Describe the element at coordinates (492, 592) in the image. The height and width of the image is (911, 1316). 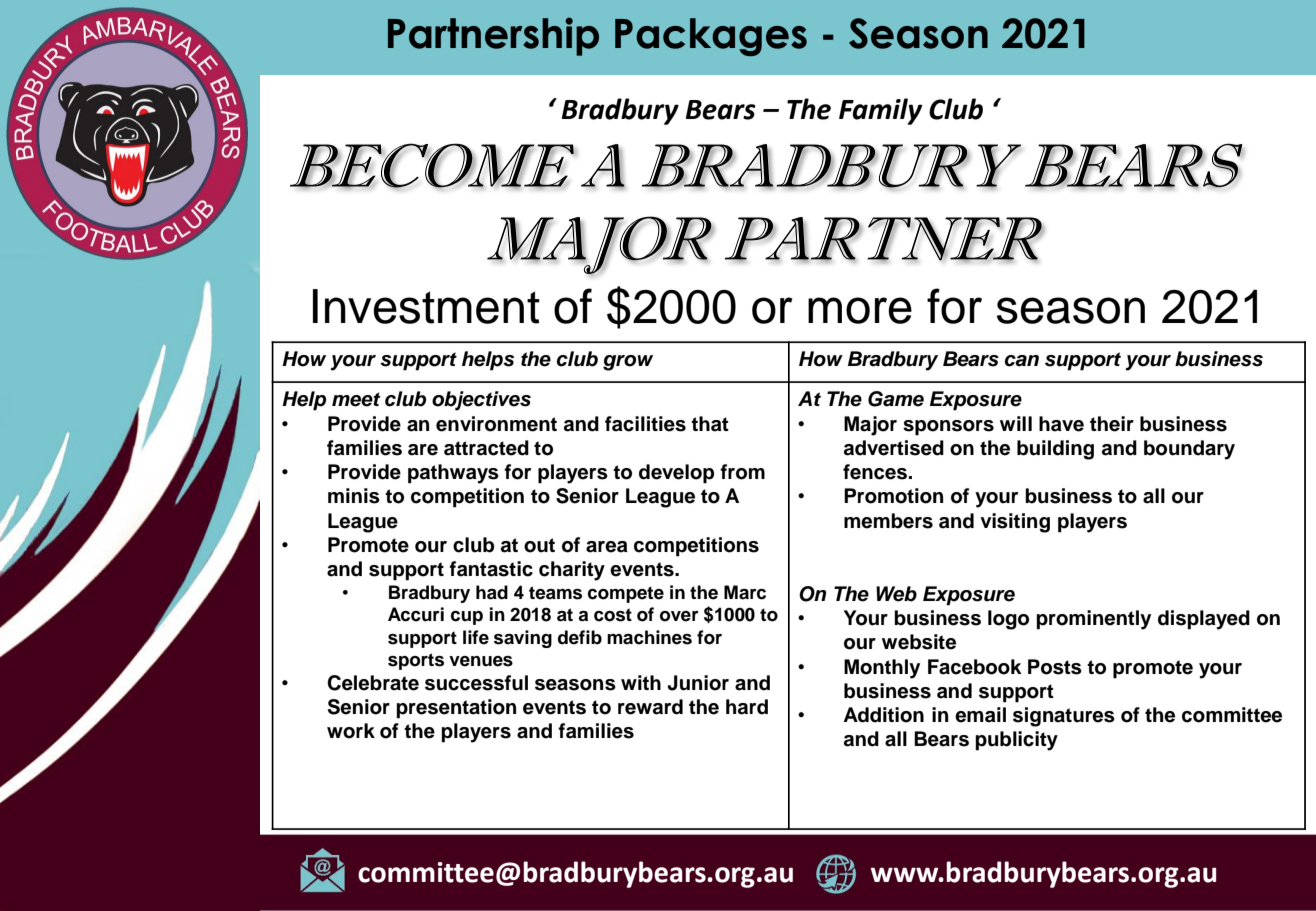
I see `had` at that location.
